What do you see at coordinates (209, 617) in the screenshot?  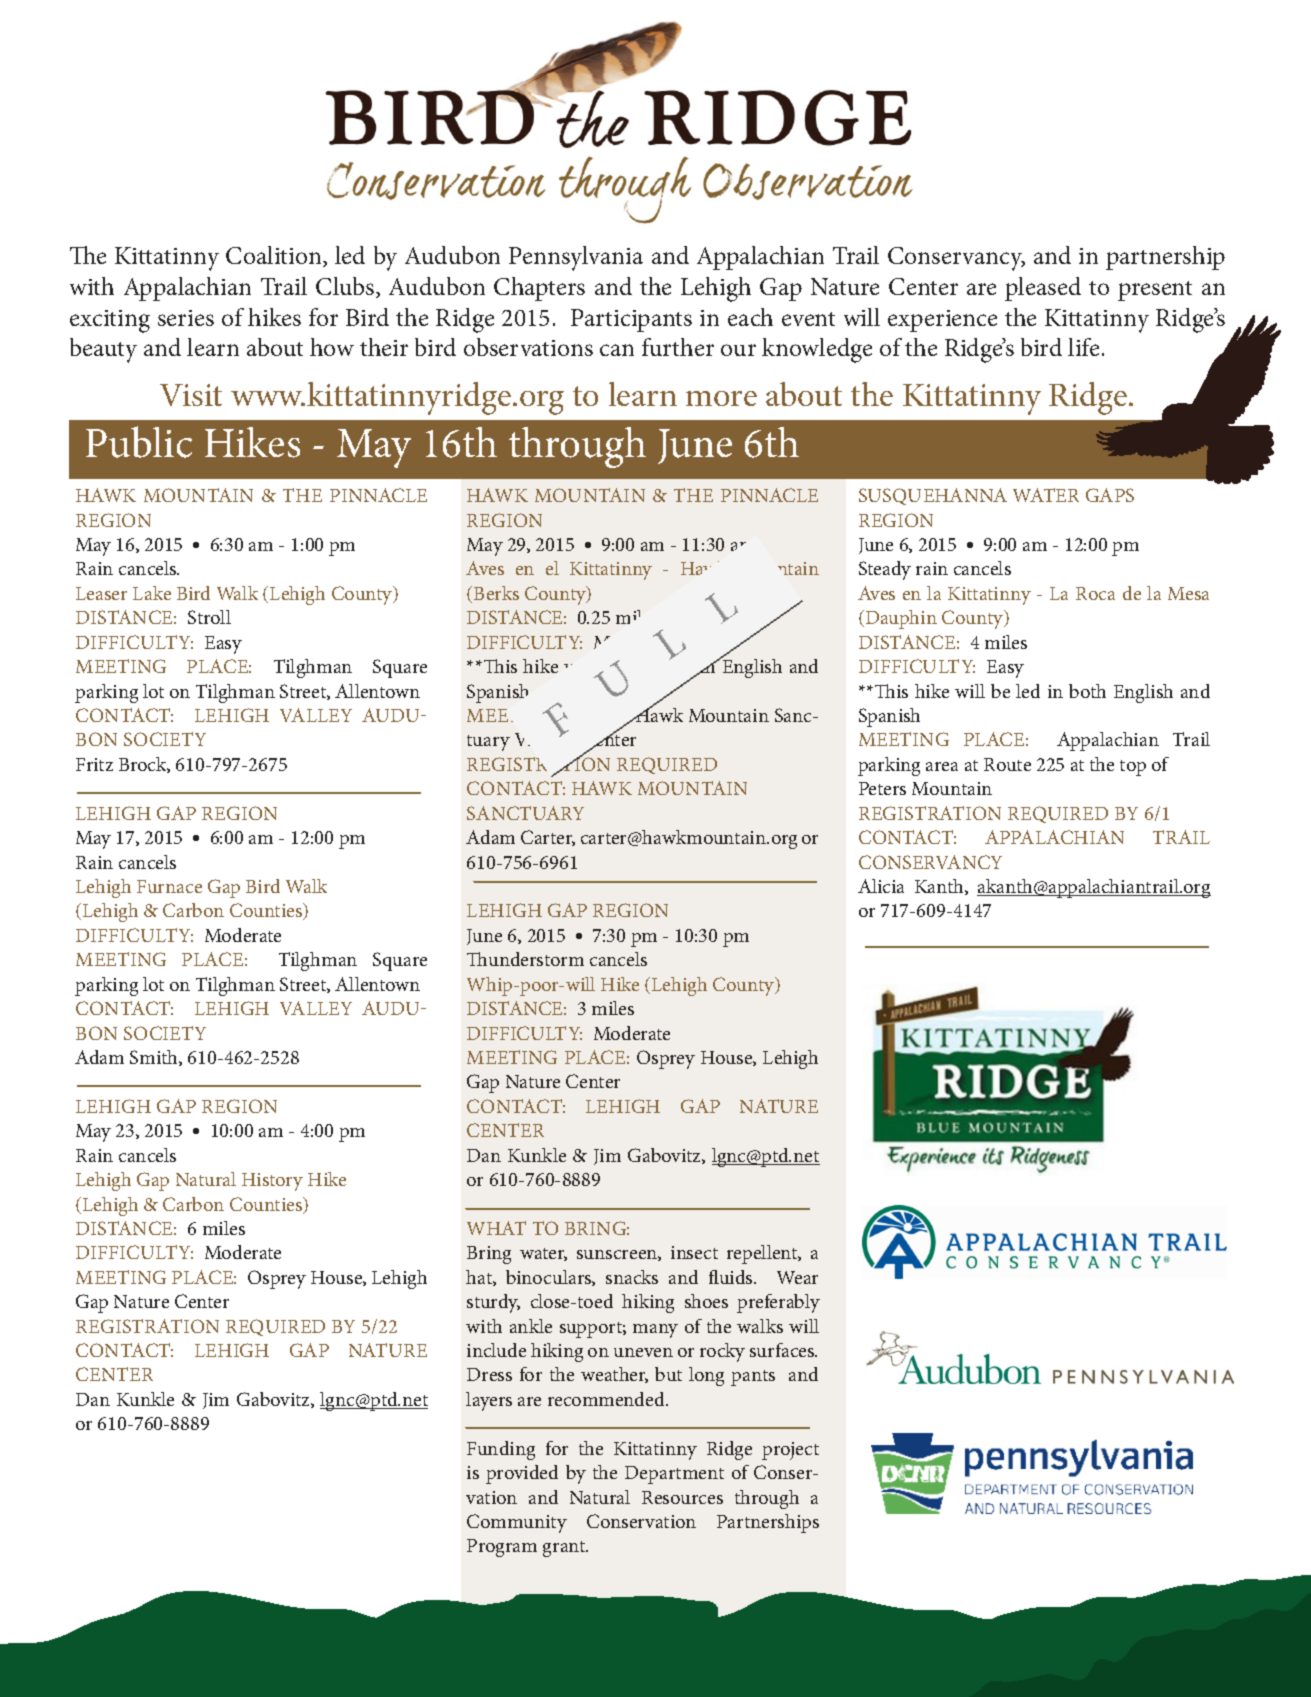 I see `Stroll` at bounding box center [209, 617].
